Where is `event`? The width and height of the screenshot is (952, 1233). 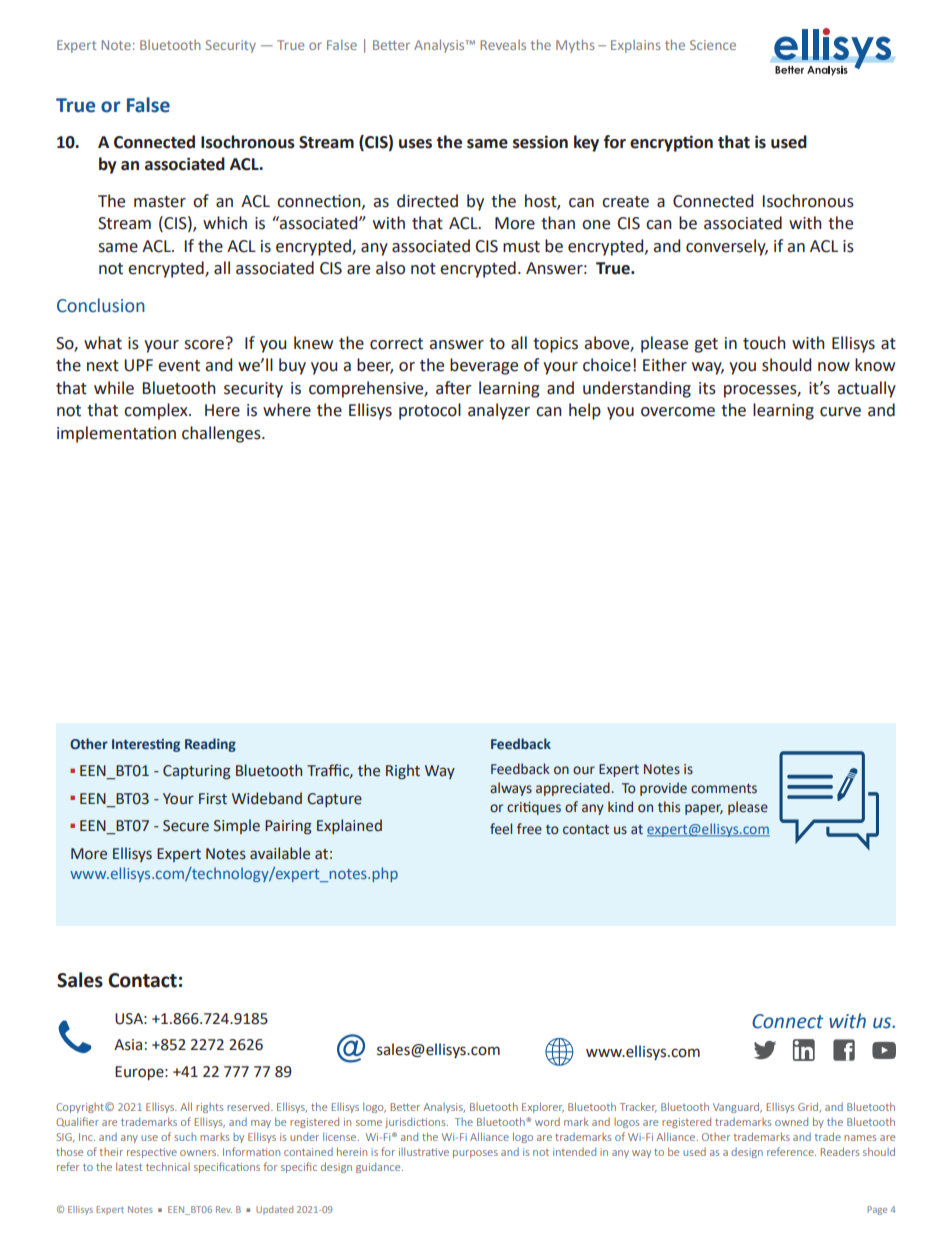
event is located at coordinates (179, 366).
